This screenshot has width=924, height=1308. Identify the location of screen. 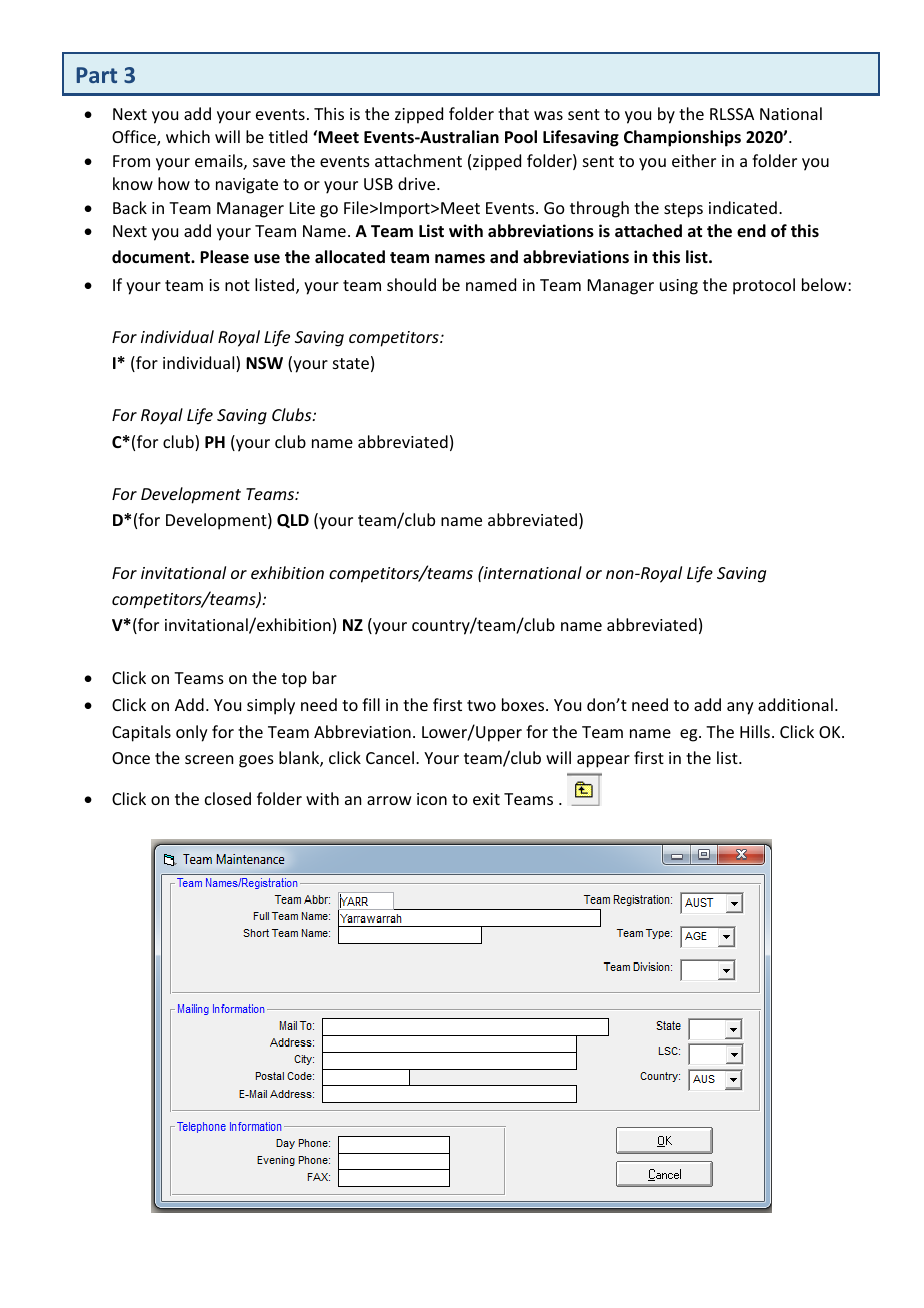
(209, 759).
